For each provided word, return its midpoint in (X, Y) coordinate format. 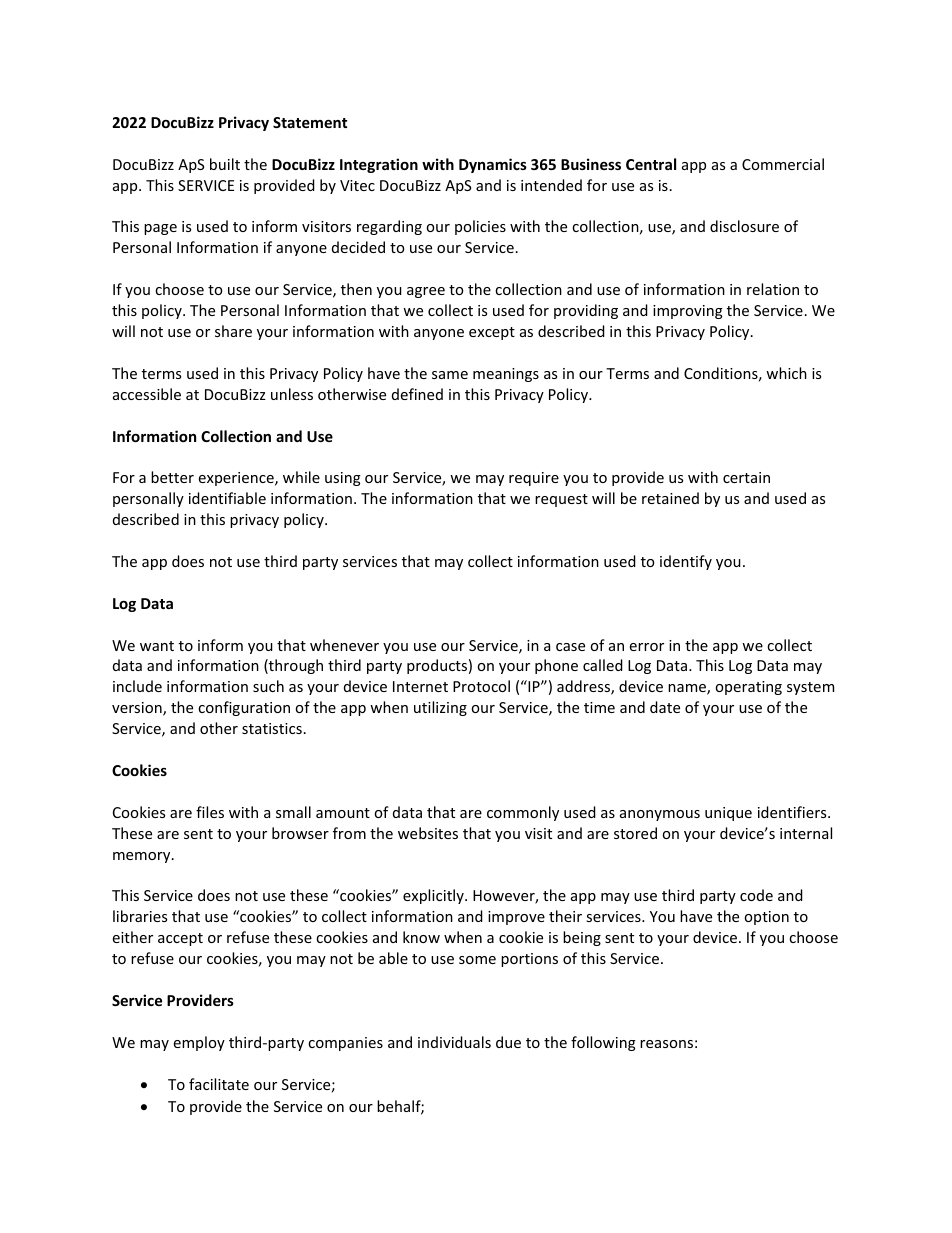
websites (428, 833)
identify (686, 562)
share (233, 331)
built (225, 164)
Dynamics (493, 165)
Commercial (783, 164)
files (210, 812)
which (786, 373)
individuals (454, 1042)
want (157, 646)
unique (728, 814)
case (570, 647)
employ (199, 1043)
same (450, 375)
